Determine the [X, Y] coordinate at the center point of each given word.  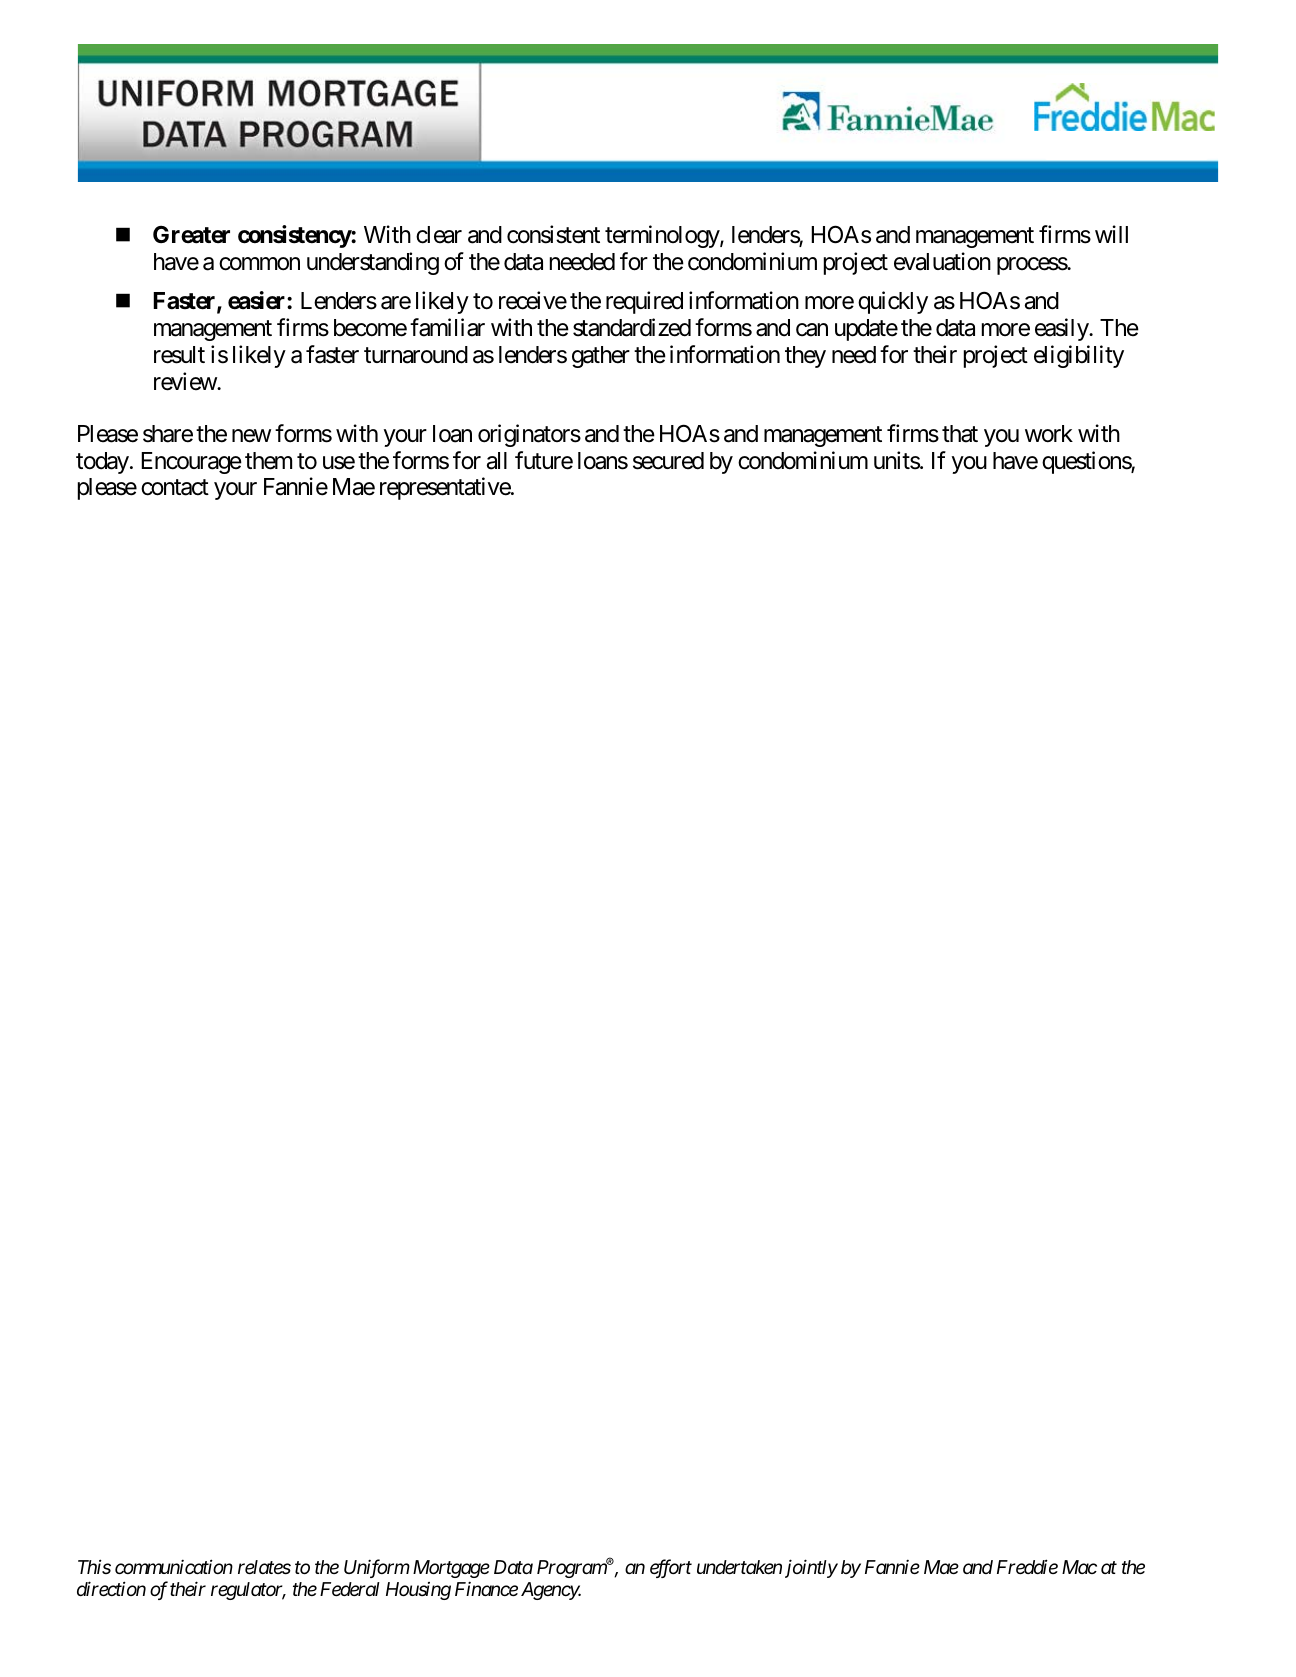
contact [175, 488]
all [497, 461]
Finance [486, 1589]
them [268, 461]
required [644, 302]
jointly [811, 1568]
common [259, 264]
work [1049, 434]
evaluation [942, 261]
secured [668, 461]
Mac [1079, 1567]
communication [174, 1566]
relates [264, 1567]
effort [671, 1568]
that [960, 434]
